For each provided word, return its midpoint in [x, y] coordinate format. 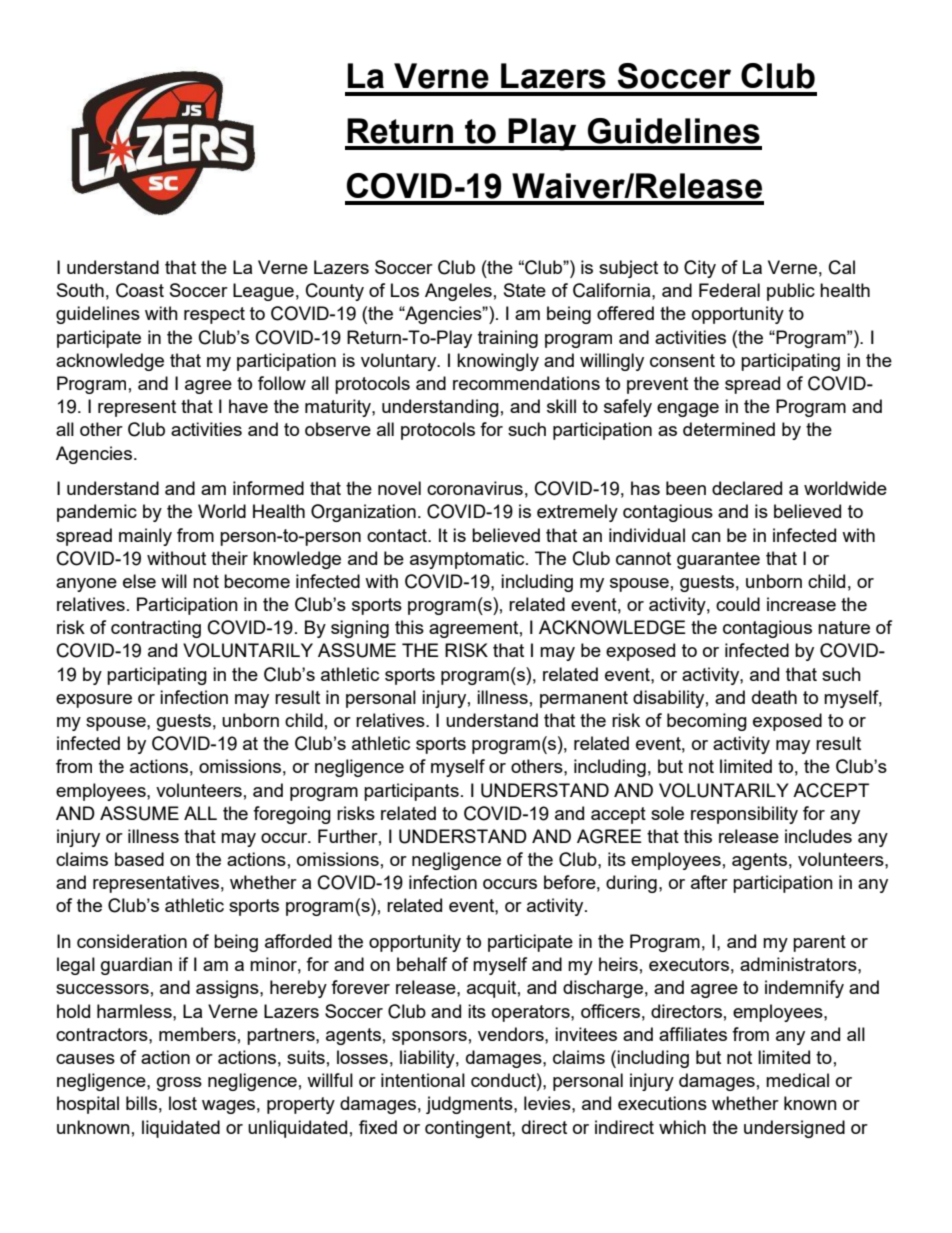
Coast [140, 290]
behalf [422, 964]
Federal [729, 290]
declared [747, 488]
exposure [94, 701]
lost [183, 1103]
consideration [132, 941]
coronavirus [475, 488]
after [709, 882]
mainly [145, 537]
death [774, 697]
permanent [584, 699]
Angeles [458, 292]
